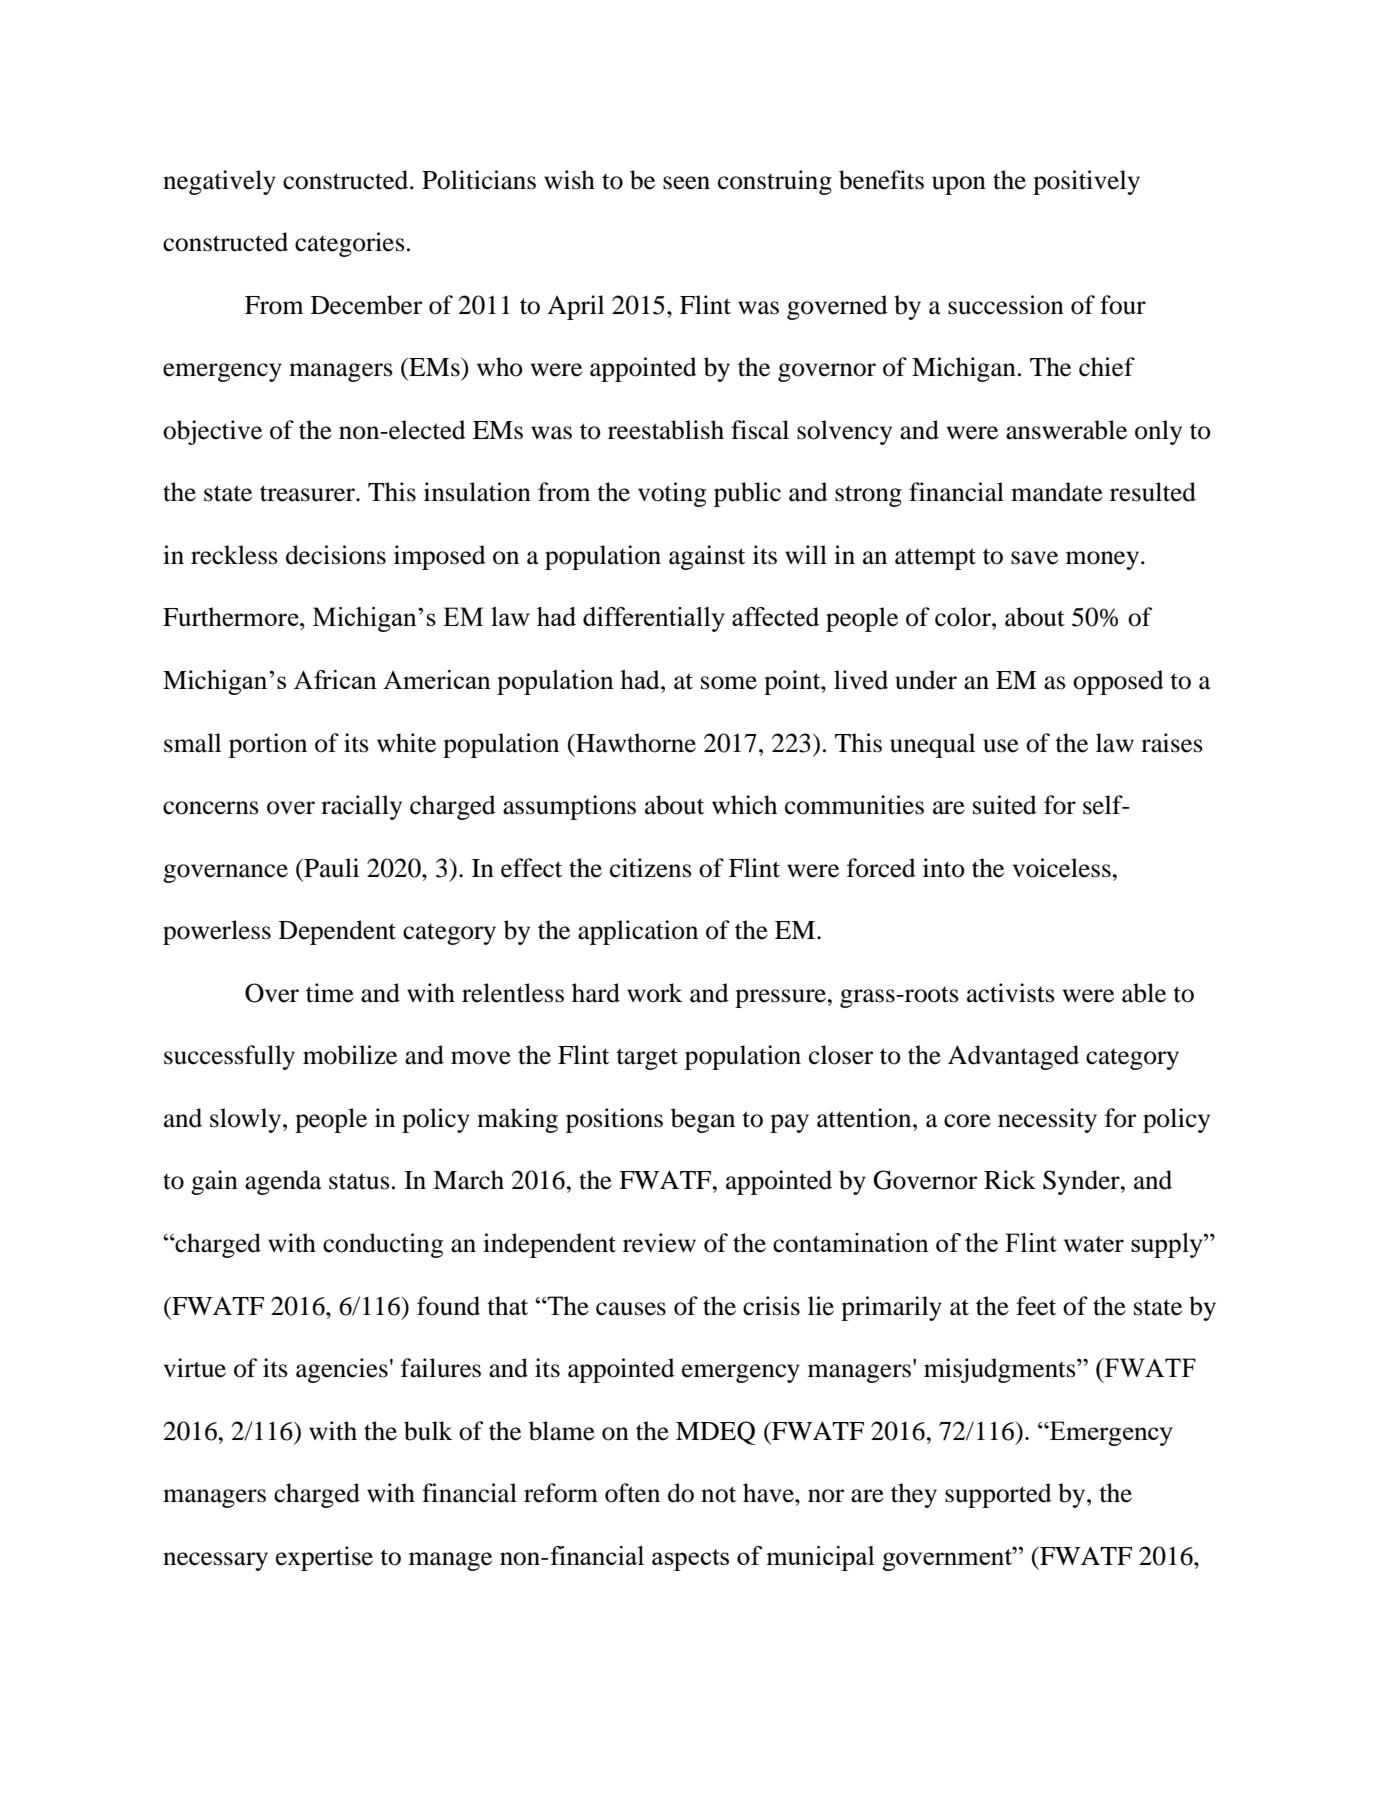  What do you see at coordinates (686, 183) in the document?
I see `seen` at bounding box center [686, 183].
